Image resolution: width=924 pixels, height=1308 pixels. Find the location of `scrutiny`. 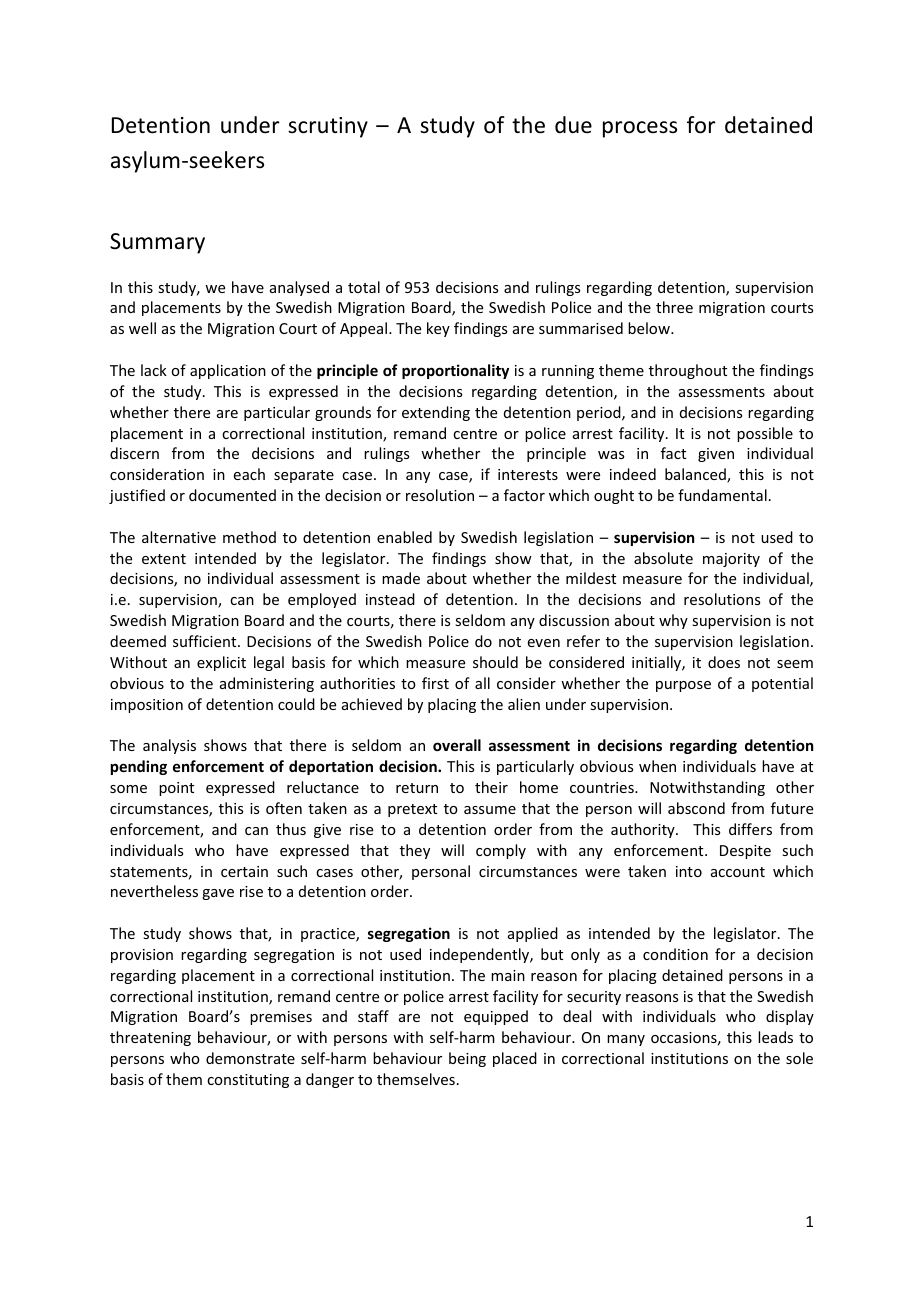

scrutiny is located at coordinates (328, 127).
